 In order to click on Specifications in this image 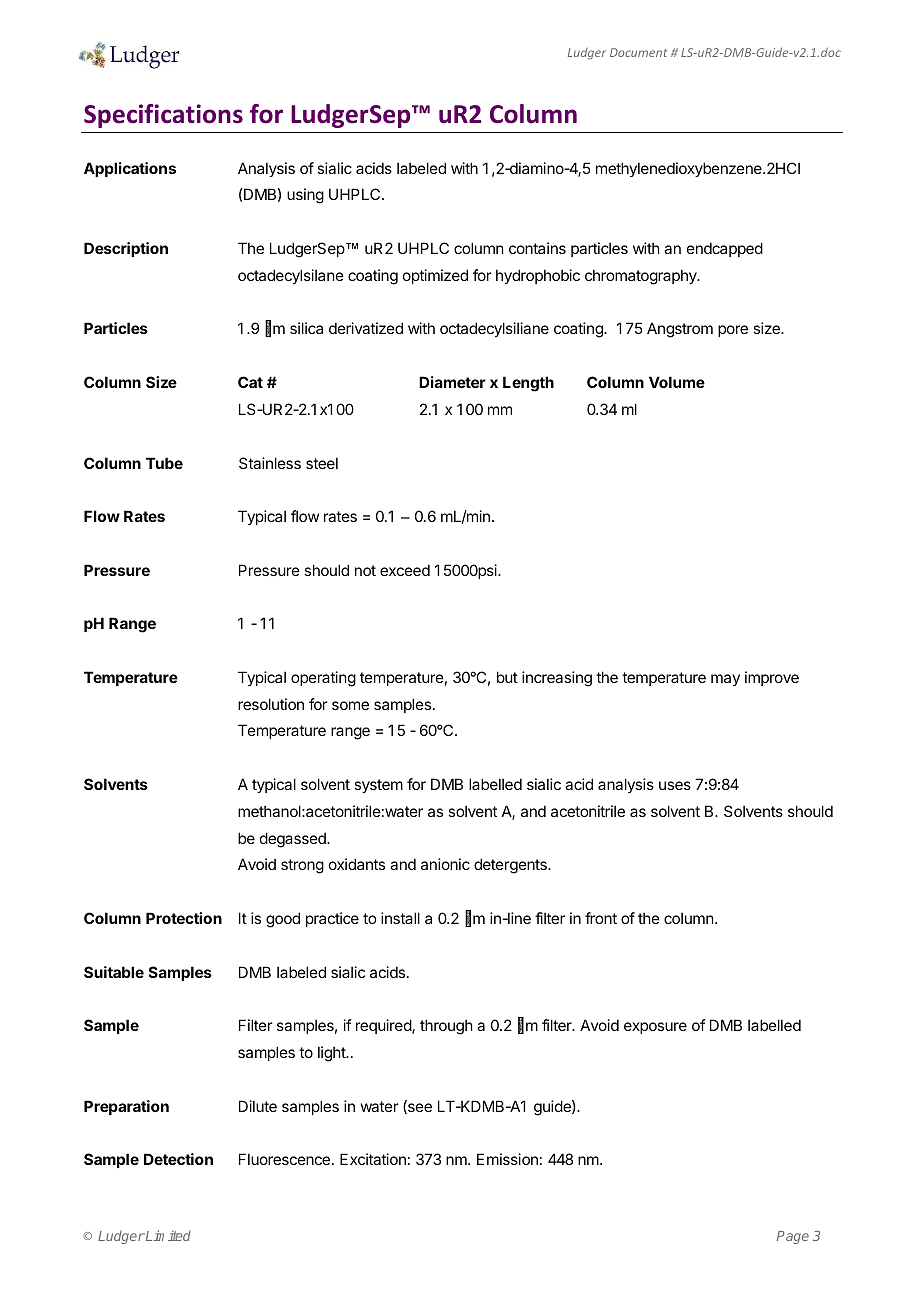, I will do `click(163, 116)`.
